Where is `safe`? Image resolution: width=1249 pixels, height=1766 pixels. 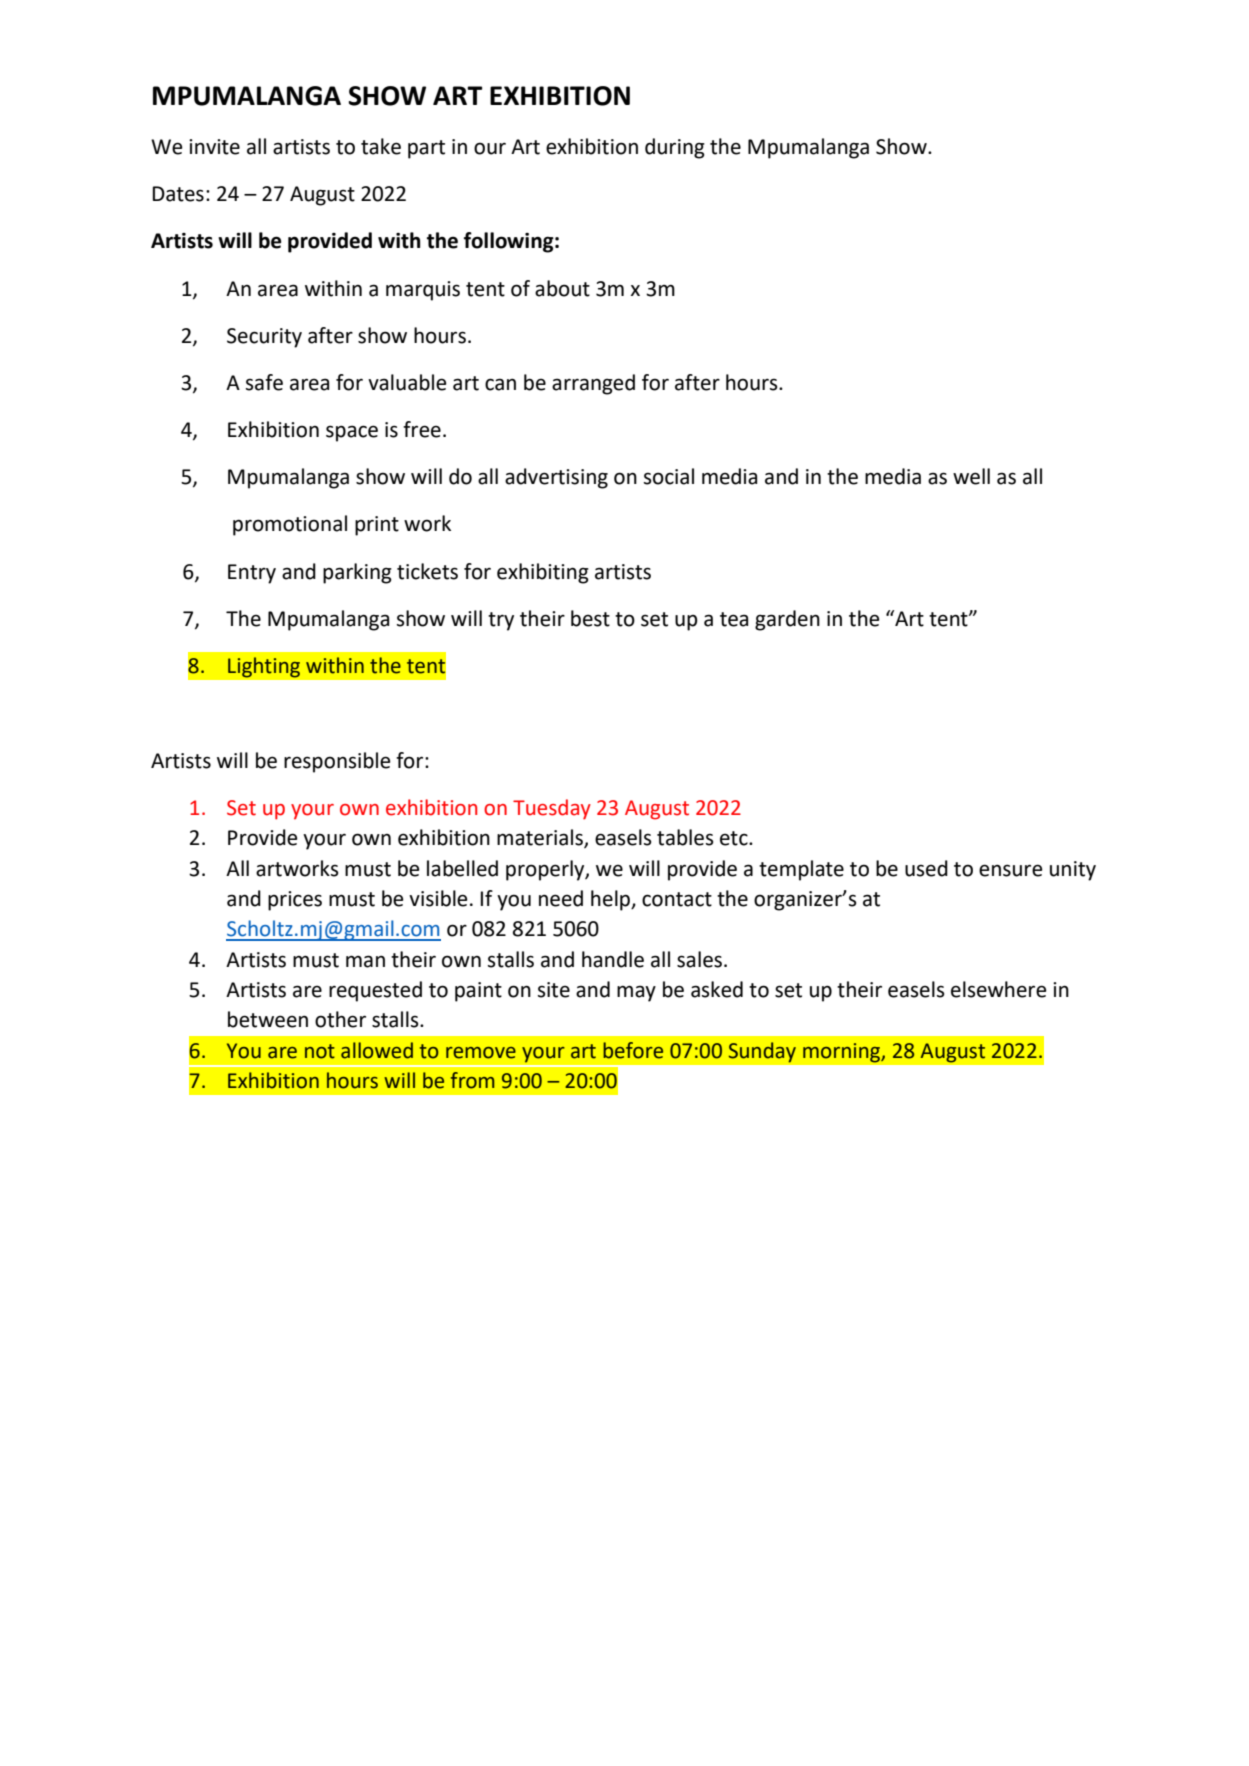 safe is located at coordinates (264, 382).
